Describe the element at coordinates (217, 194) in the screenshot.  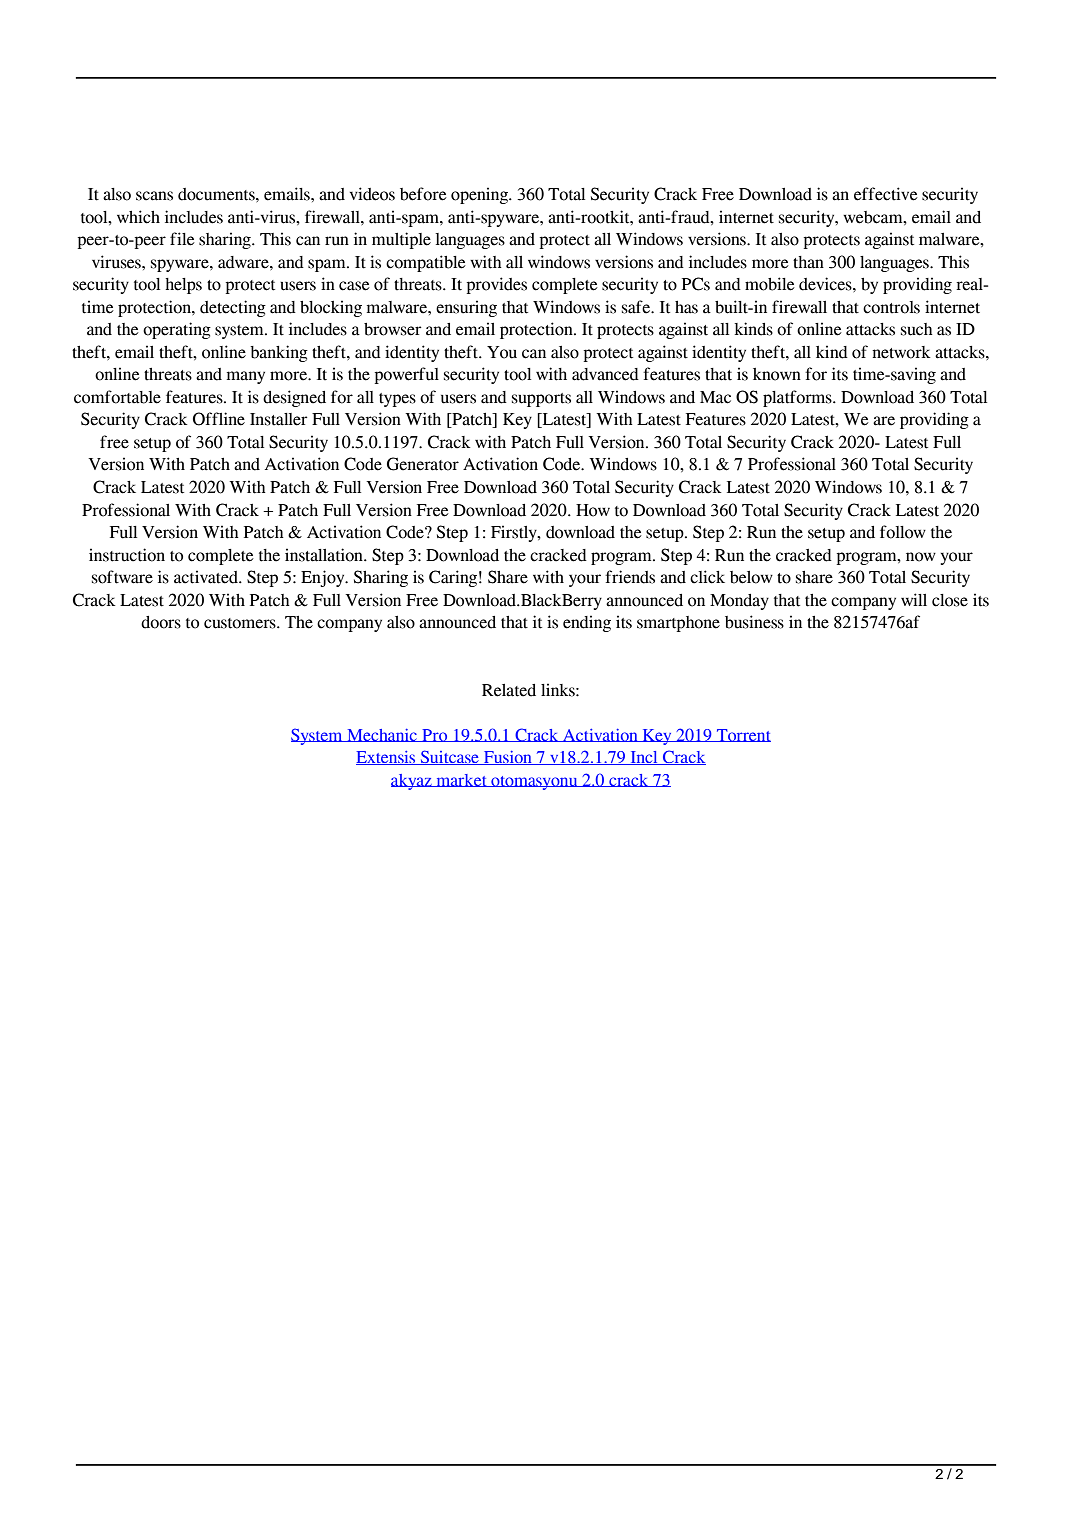
I see `documents` at that location.
